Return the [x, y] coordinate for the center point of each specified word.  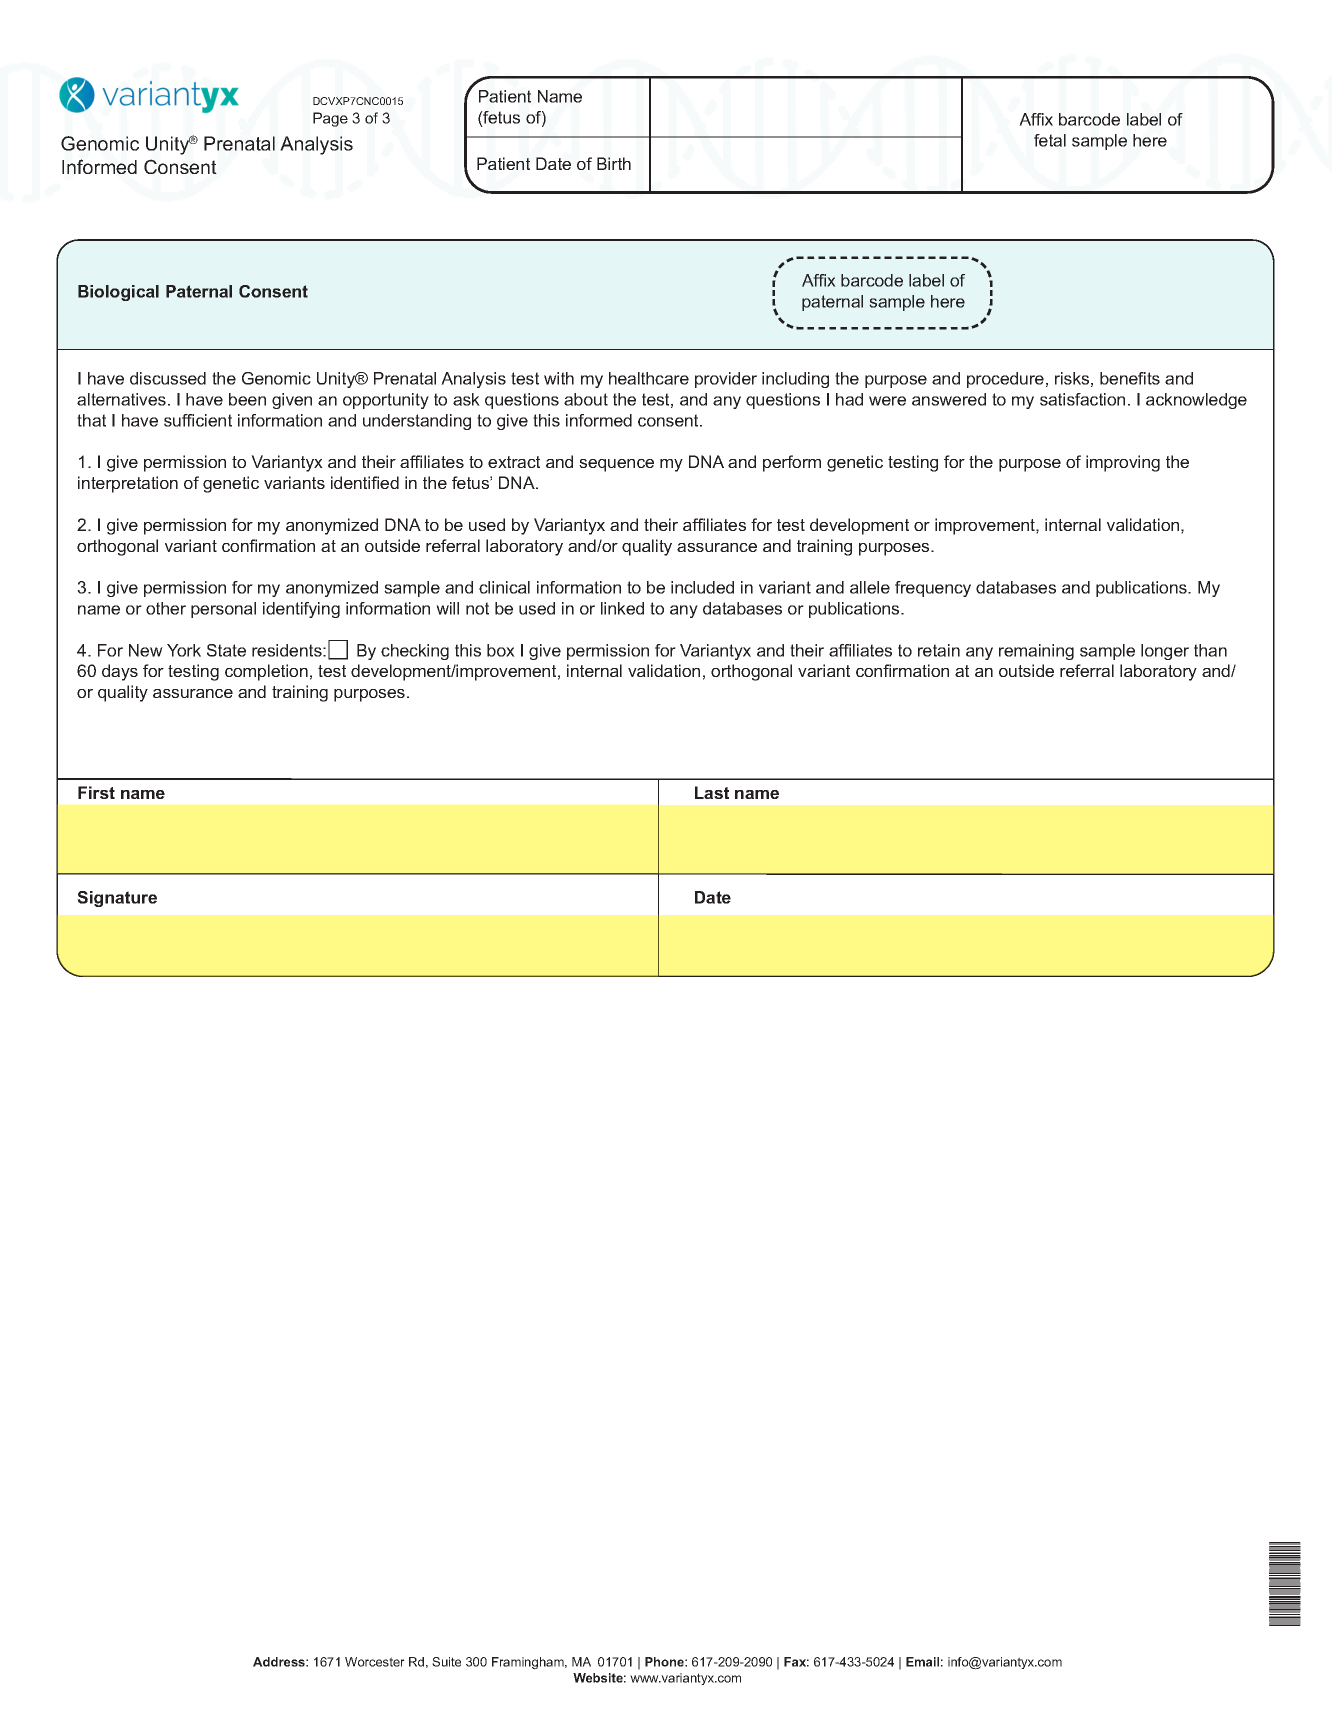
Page [330, 119]
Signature [117, 899]
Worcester [375, 1662]
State [226, 650]
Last [712, 792]
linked [622, 608]
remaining [1036, 652]
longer [1165, 652]
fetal [1050, 140]
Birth [614, 163]
